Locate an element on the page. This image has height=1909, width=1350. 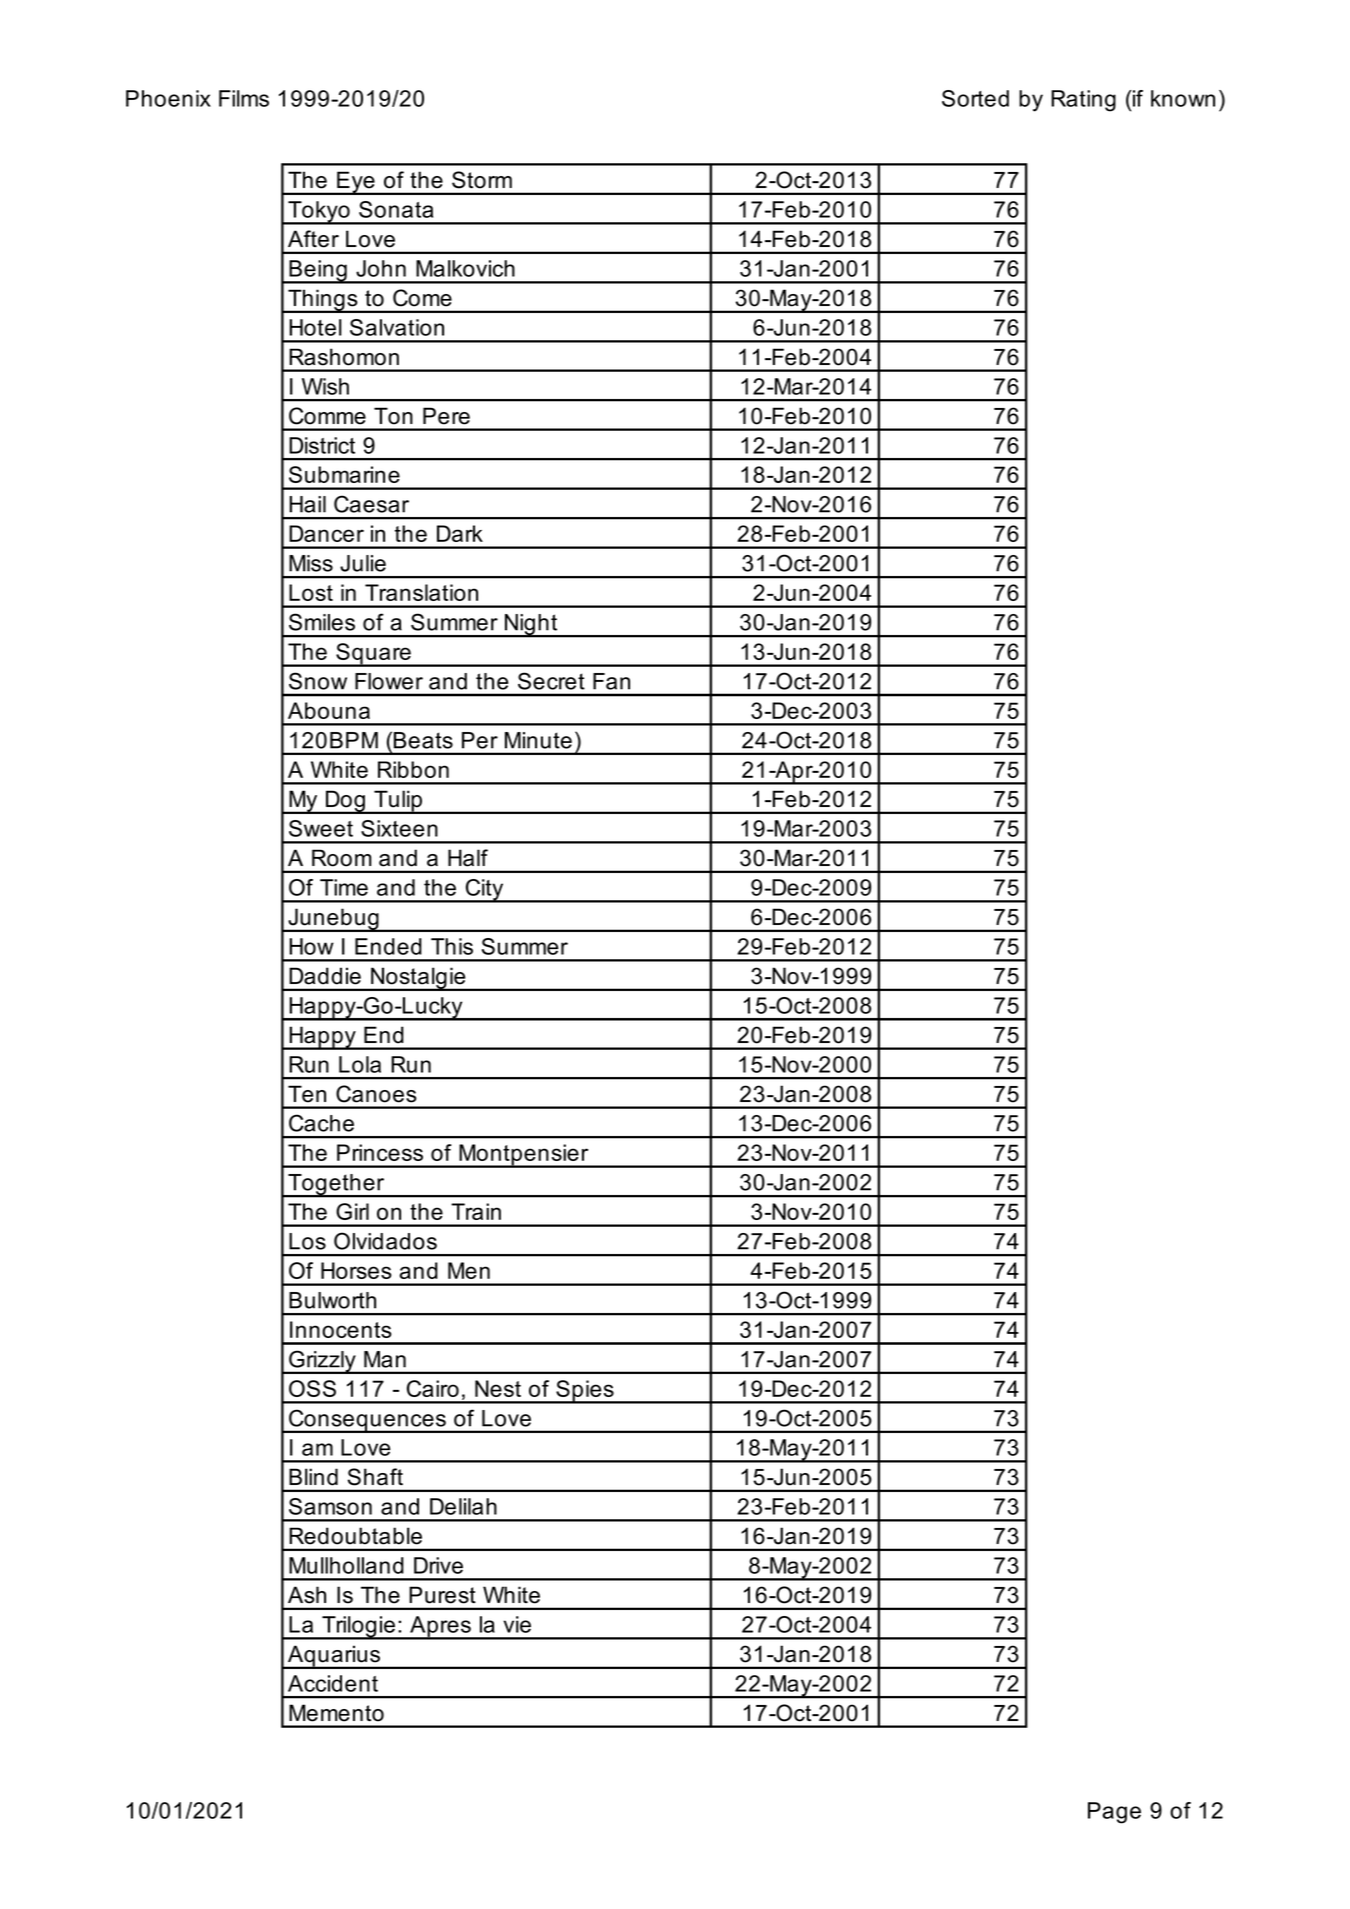
Purest is located at coordinates (442, 1595).
